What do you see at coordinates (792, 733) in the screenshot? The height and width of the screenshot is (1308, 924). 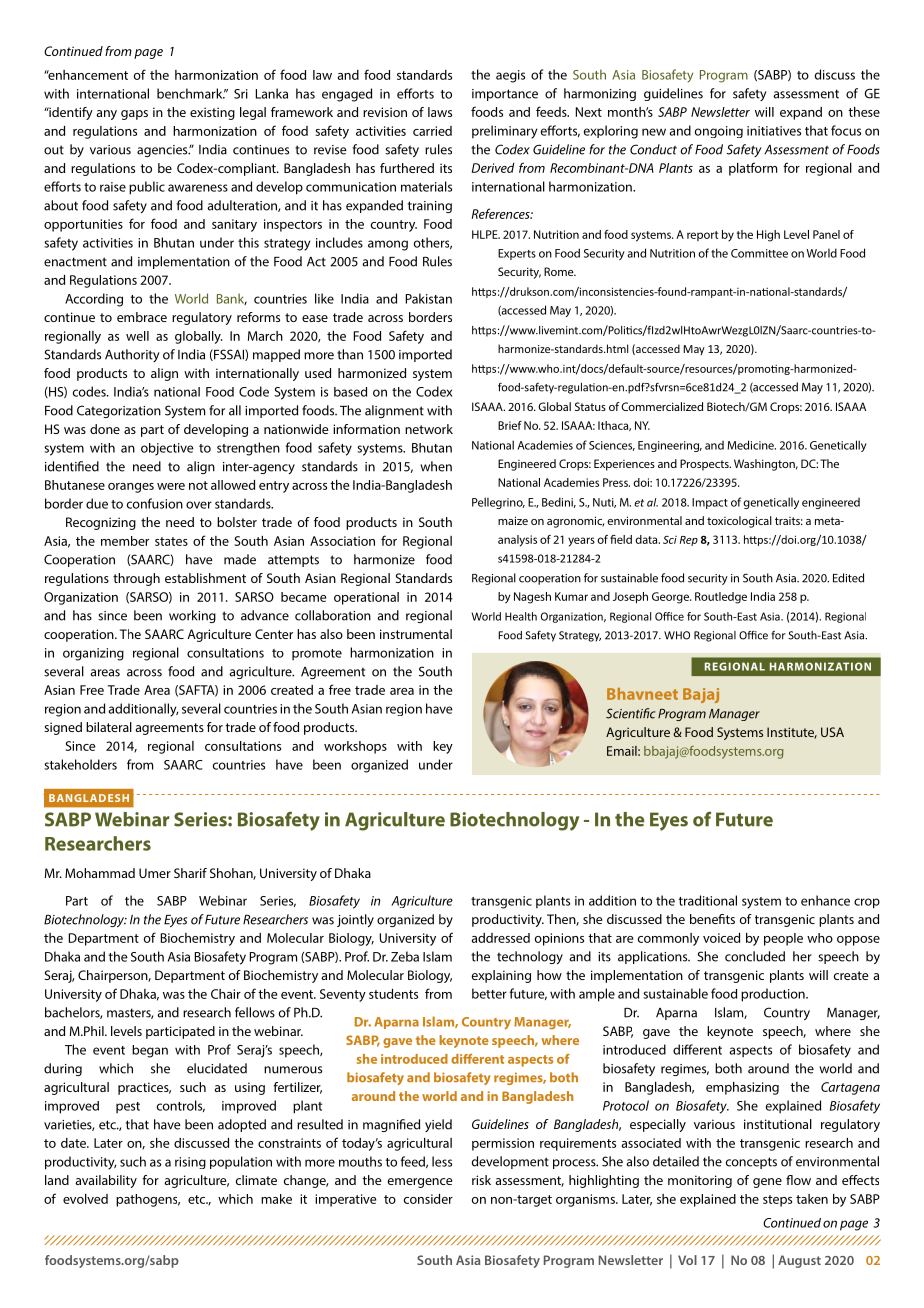 I see `Institute` at bounding box center [792, 733].
